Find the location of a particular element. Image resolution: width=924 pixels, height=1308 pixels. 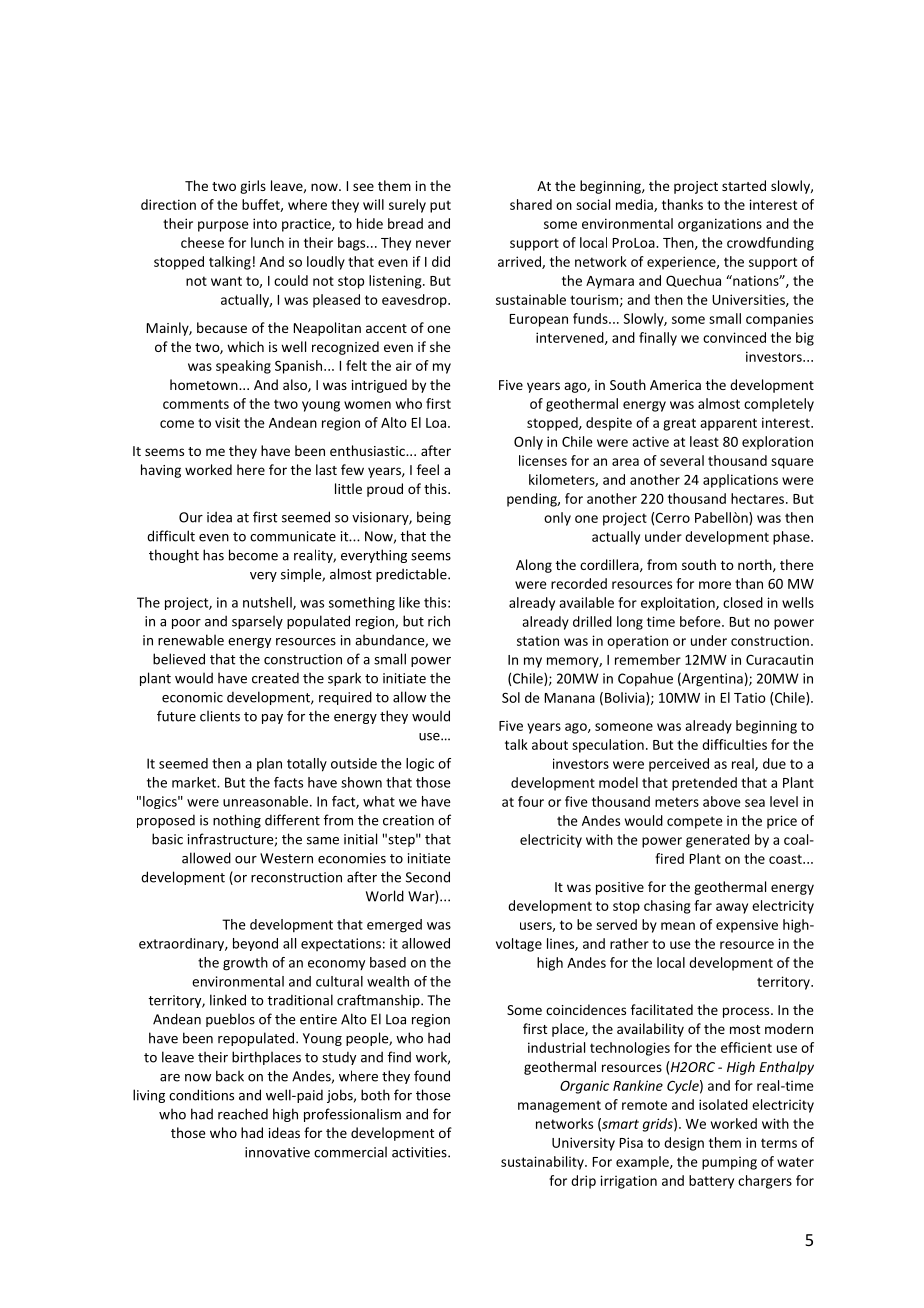

activities is located at coordinates (420, 1152).
